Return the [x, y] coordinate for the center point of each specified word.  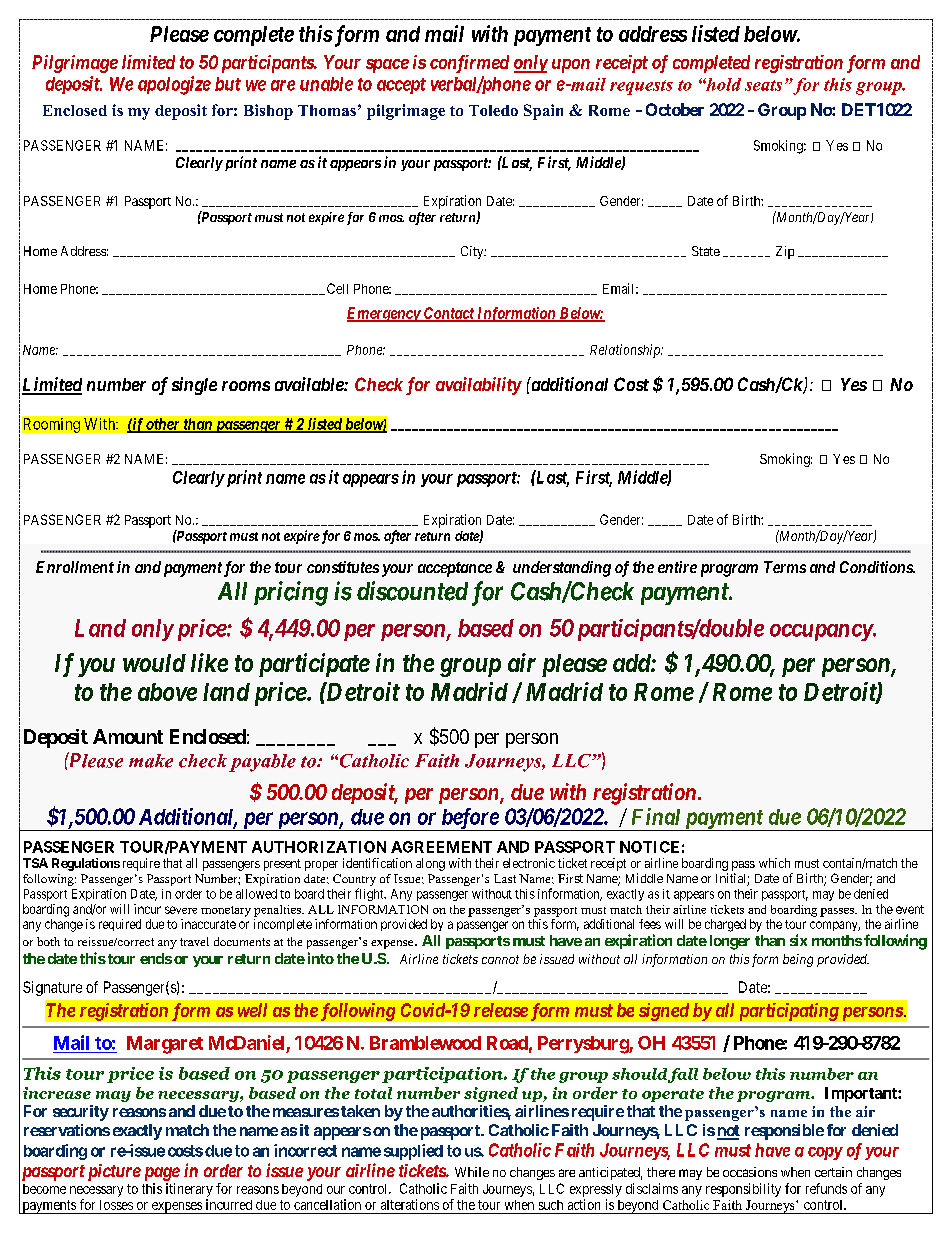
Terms [785, 567]
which [774, 863]
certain [833, 1172]
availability [479, 386]
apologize [174, 85]
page [160, 1174]
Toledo [493, 110]
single [194, 386]
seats [763, 85]
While [472, 1172]
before [469, 819]
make [151, 761]
